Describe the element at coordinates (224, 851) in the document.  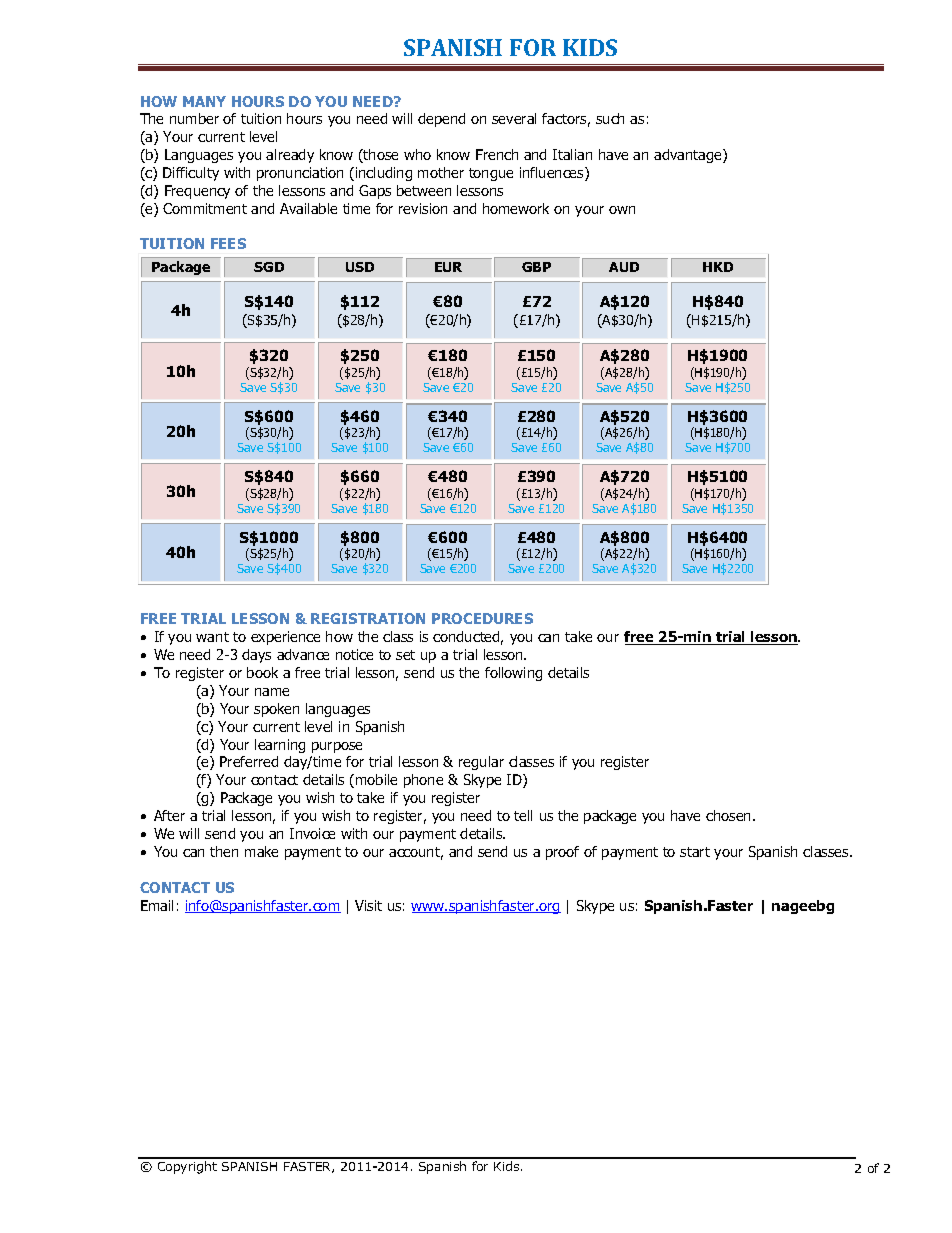
I see `then` at that location.
